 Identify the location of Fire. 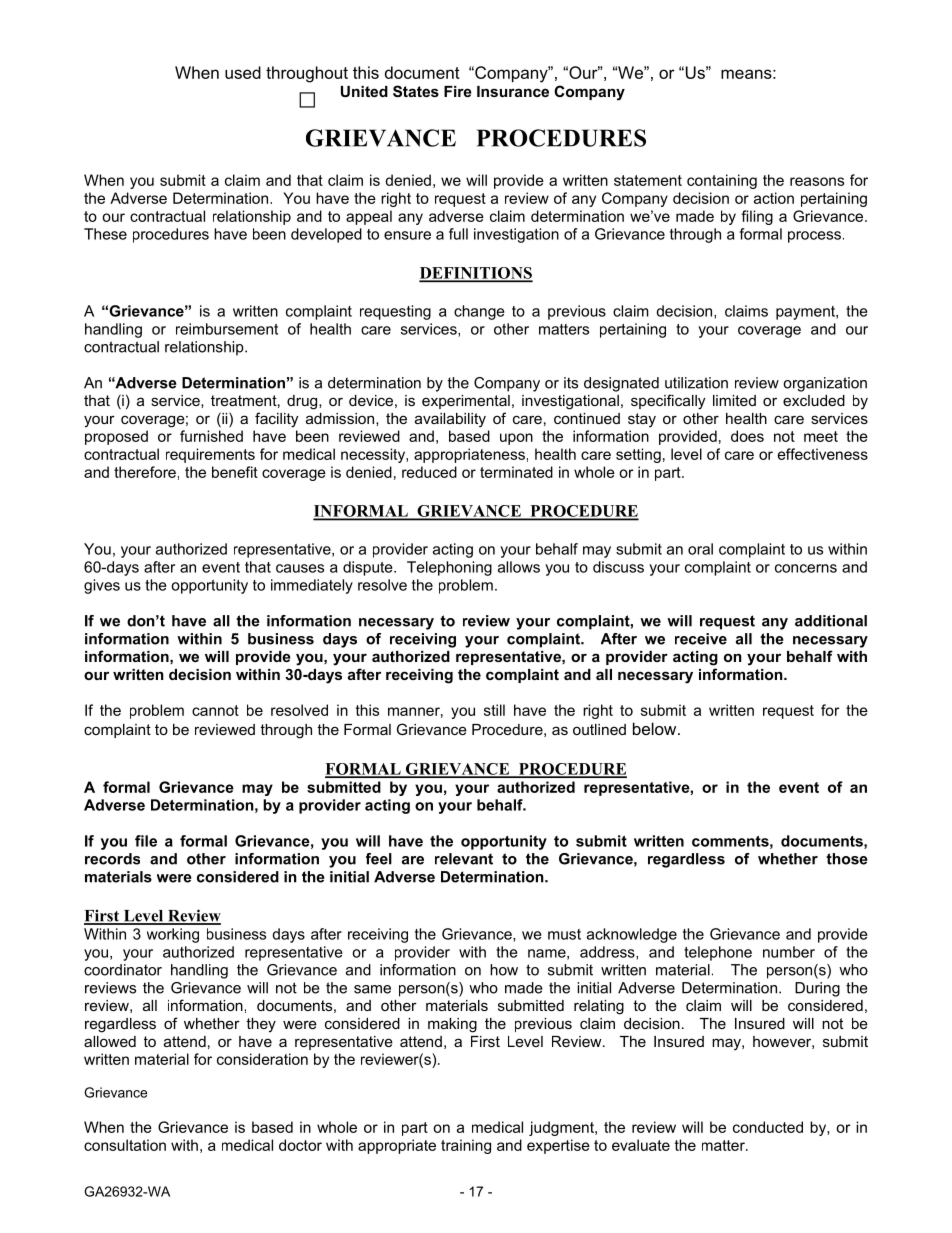
(458, 91).
